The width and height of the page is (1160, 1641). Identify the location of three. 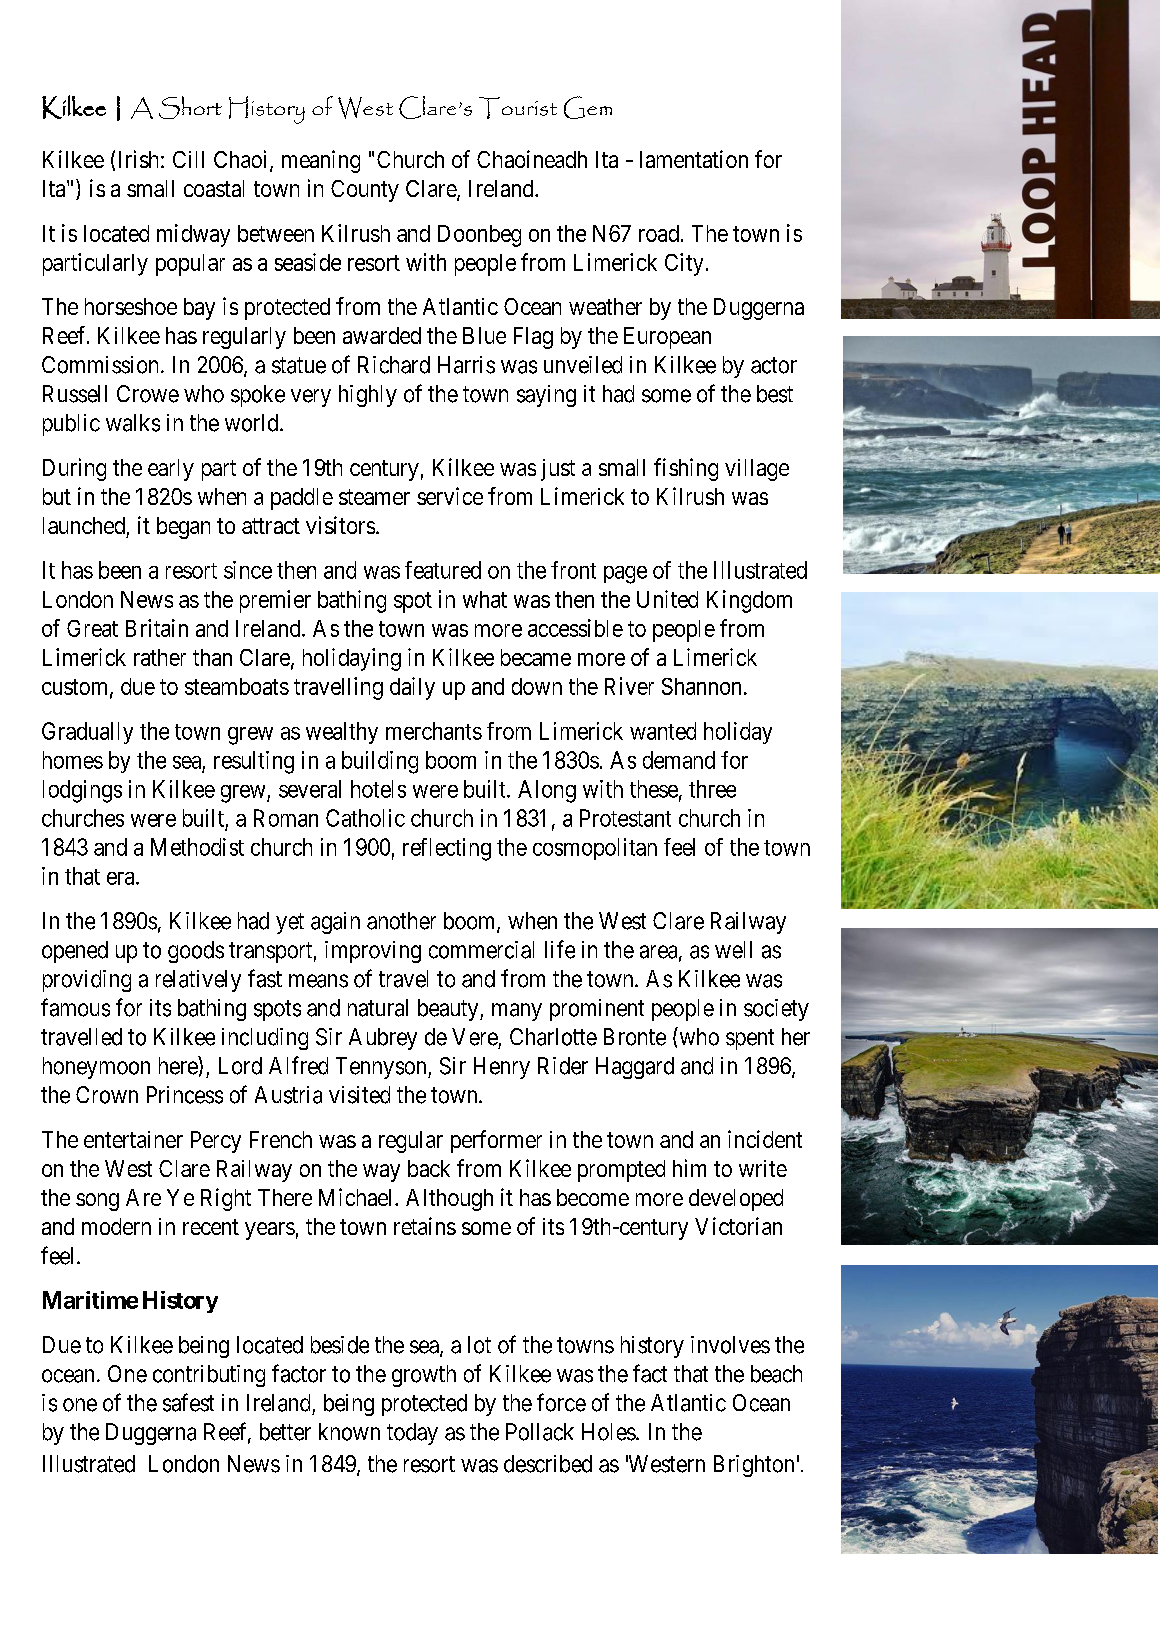
(712, 789).
